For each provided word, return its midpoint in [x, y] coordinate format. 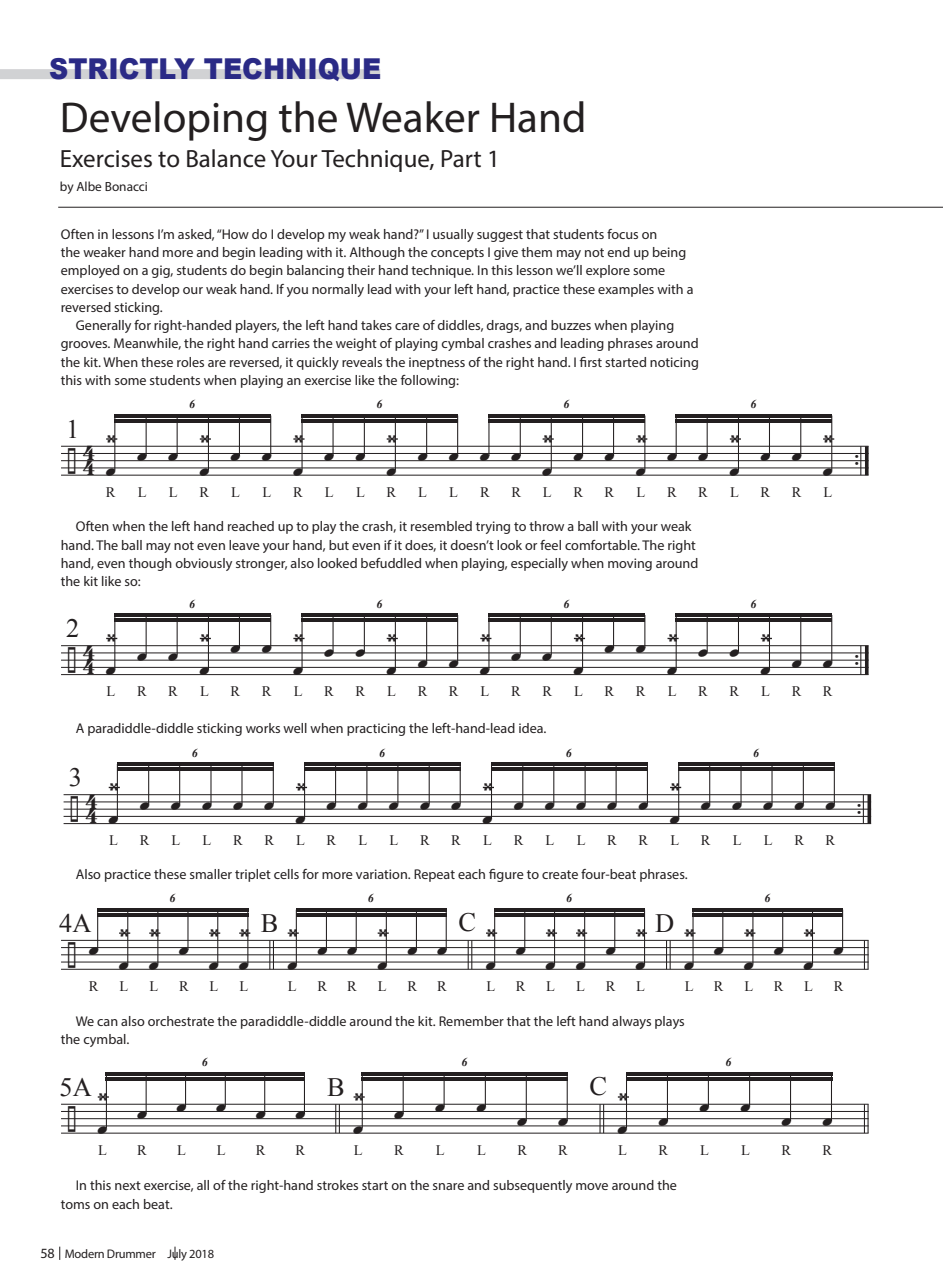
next [128, 1185]
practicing [376, 729]
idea [532, 728]
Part [461, 159]
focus [622, 234]
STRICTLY [122, 69]
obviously [203, 564]
